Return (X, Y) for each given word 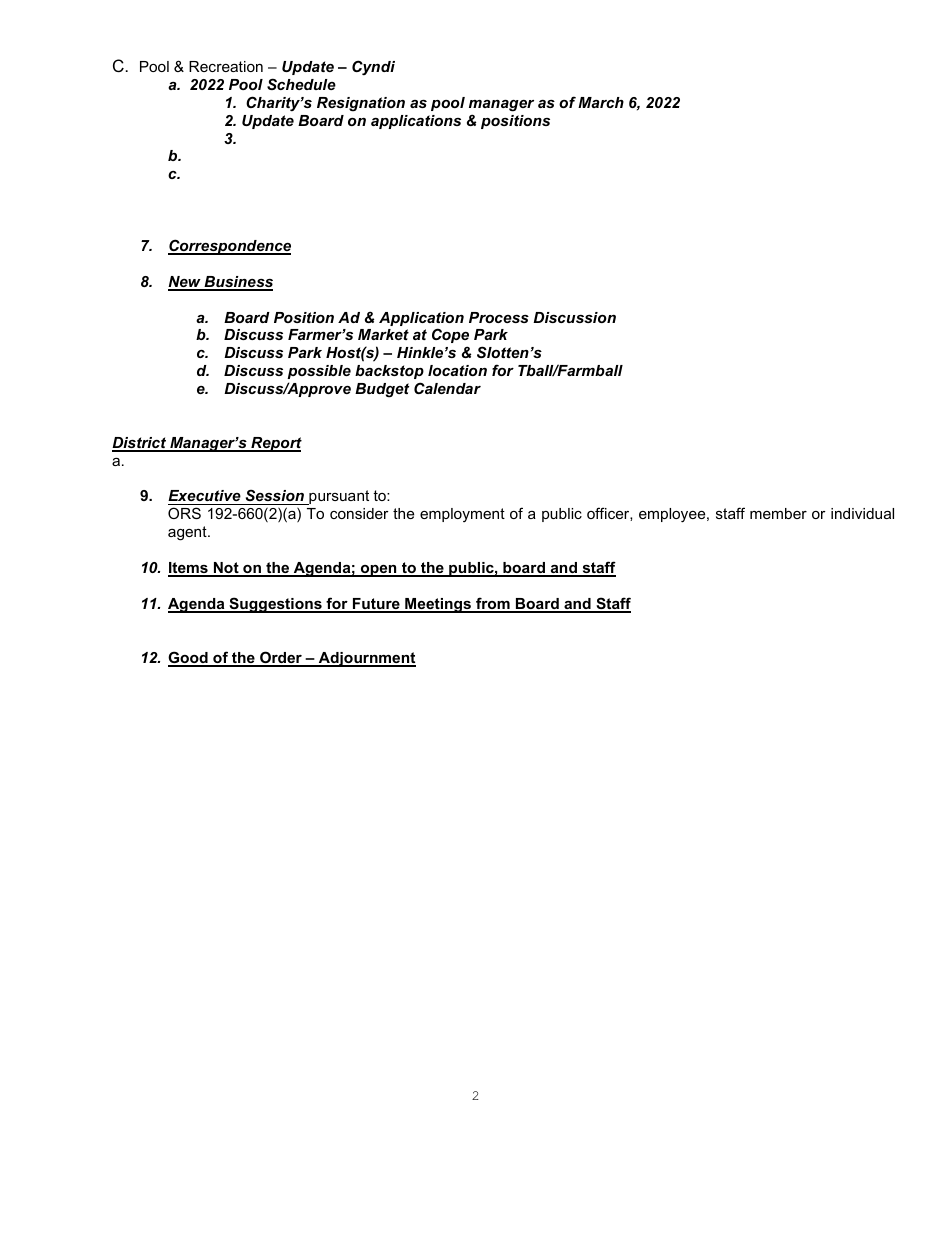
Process (499, 317)
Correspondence (229, 247)
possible (319, 372)
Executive (205, 497)
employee (673, 515)
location (457, 370)
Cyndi (373, 67)
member (778, 513)
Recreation (226, 66)
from (493, 604)
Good (189, 658)
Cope (450, 335)
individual (862, 513)
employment (462, 515)
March (601, 102)
